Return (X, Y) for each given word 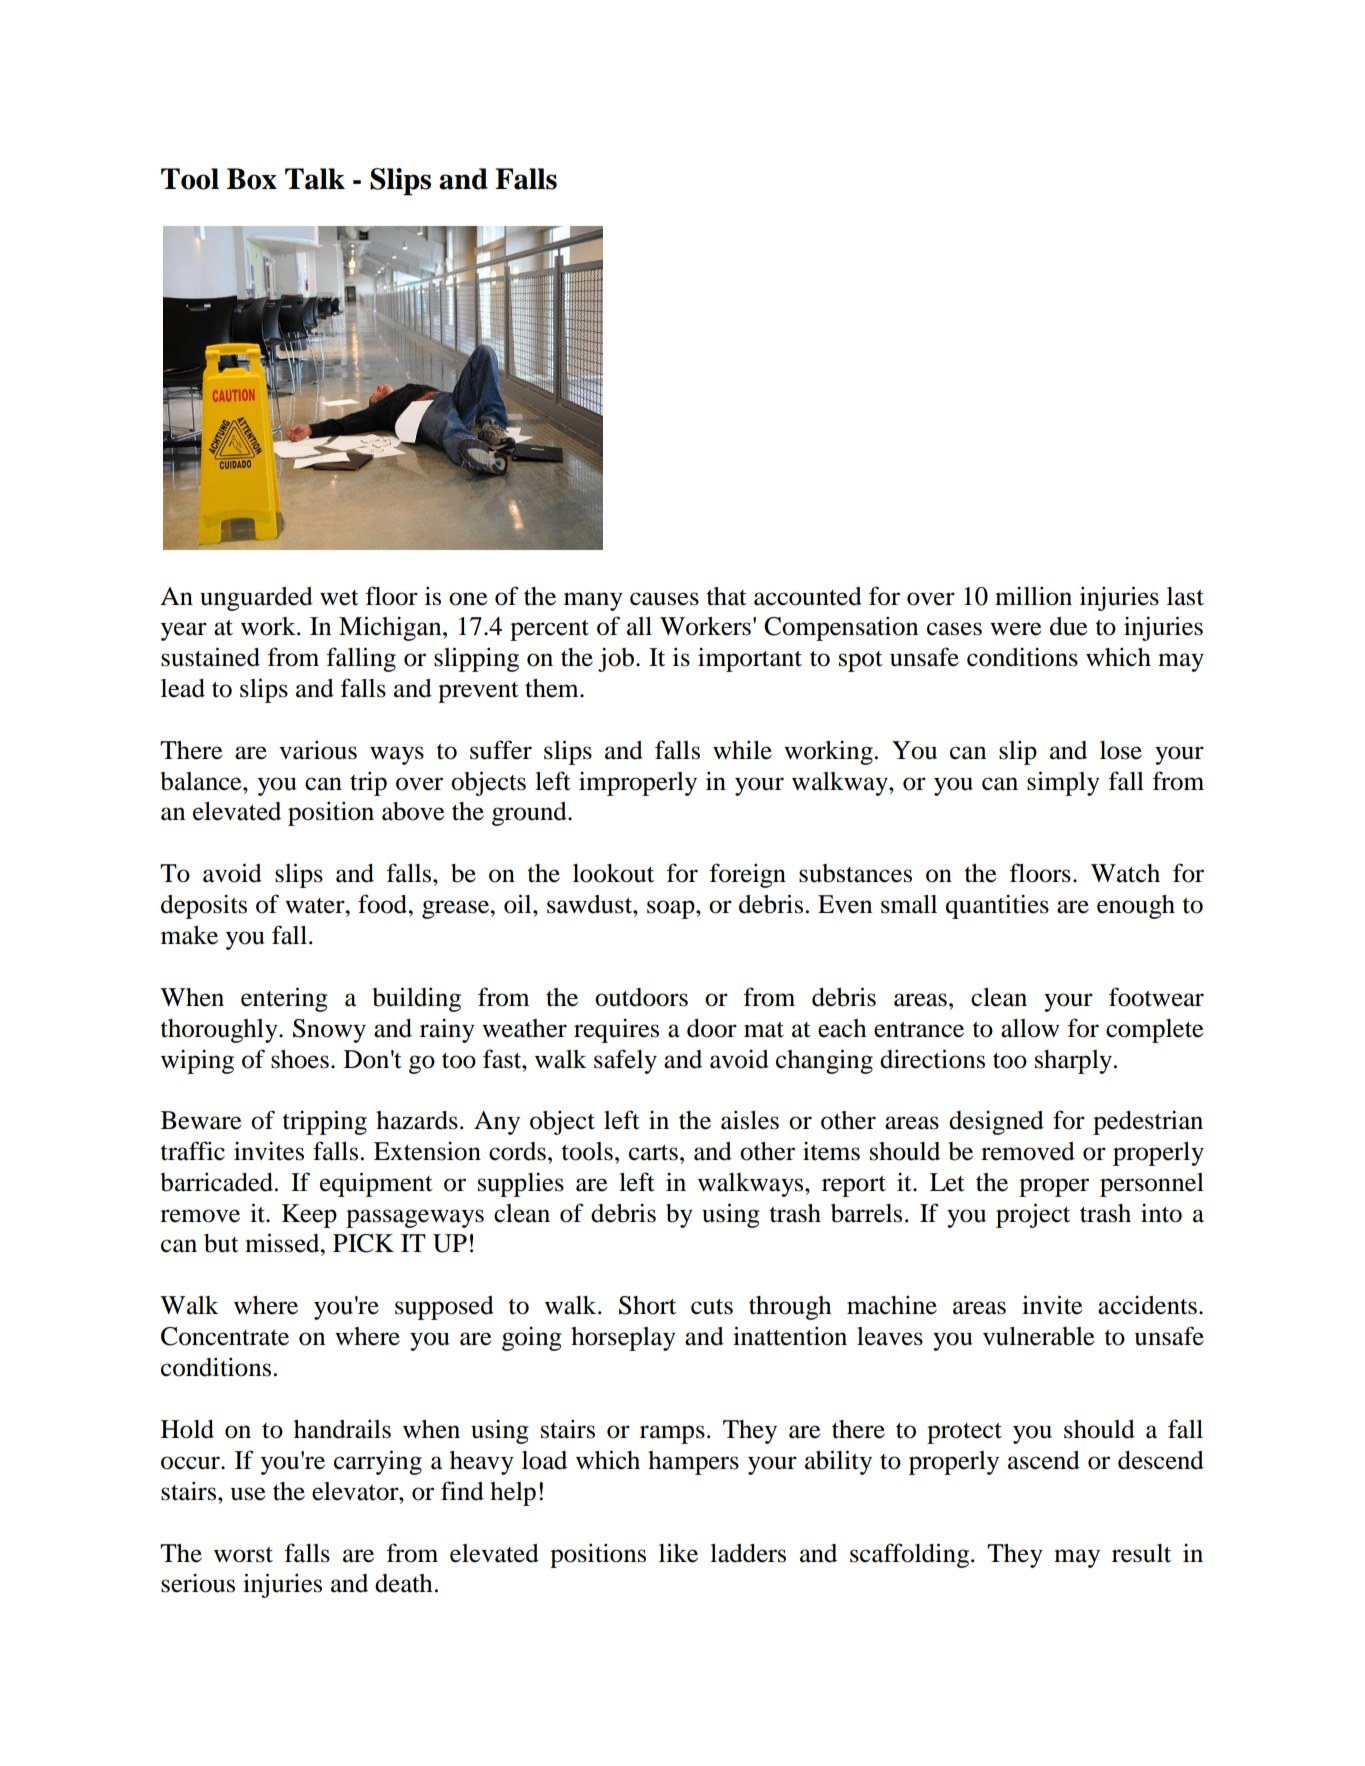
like (678, 1553)
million (1033, 596)
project (1033, 1215)
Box (252, 179)
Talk (315, 179)
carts (653, 1153)
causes (664, 599)
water (316, 906)
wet (339, 598)
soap (672, 909)
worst (243, 1555)
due (1068, 626)
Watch (1125, 873)
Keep (309, 1216)
